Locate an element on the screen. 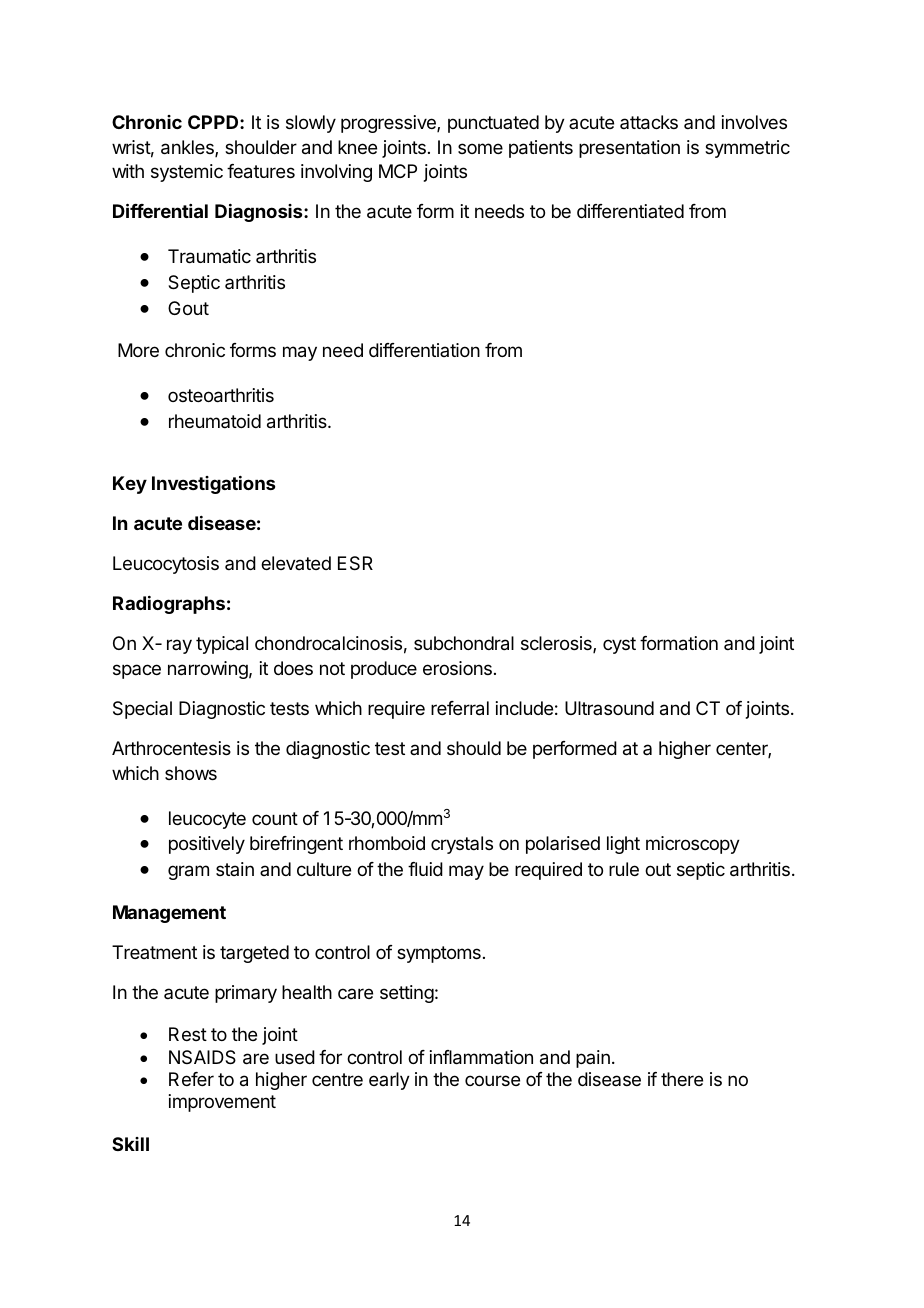 Image resolution: width=924 pixels, height=1308 pixels. gram is located at coordinates (188, 872).
